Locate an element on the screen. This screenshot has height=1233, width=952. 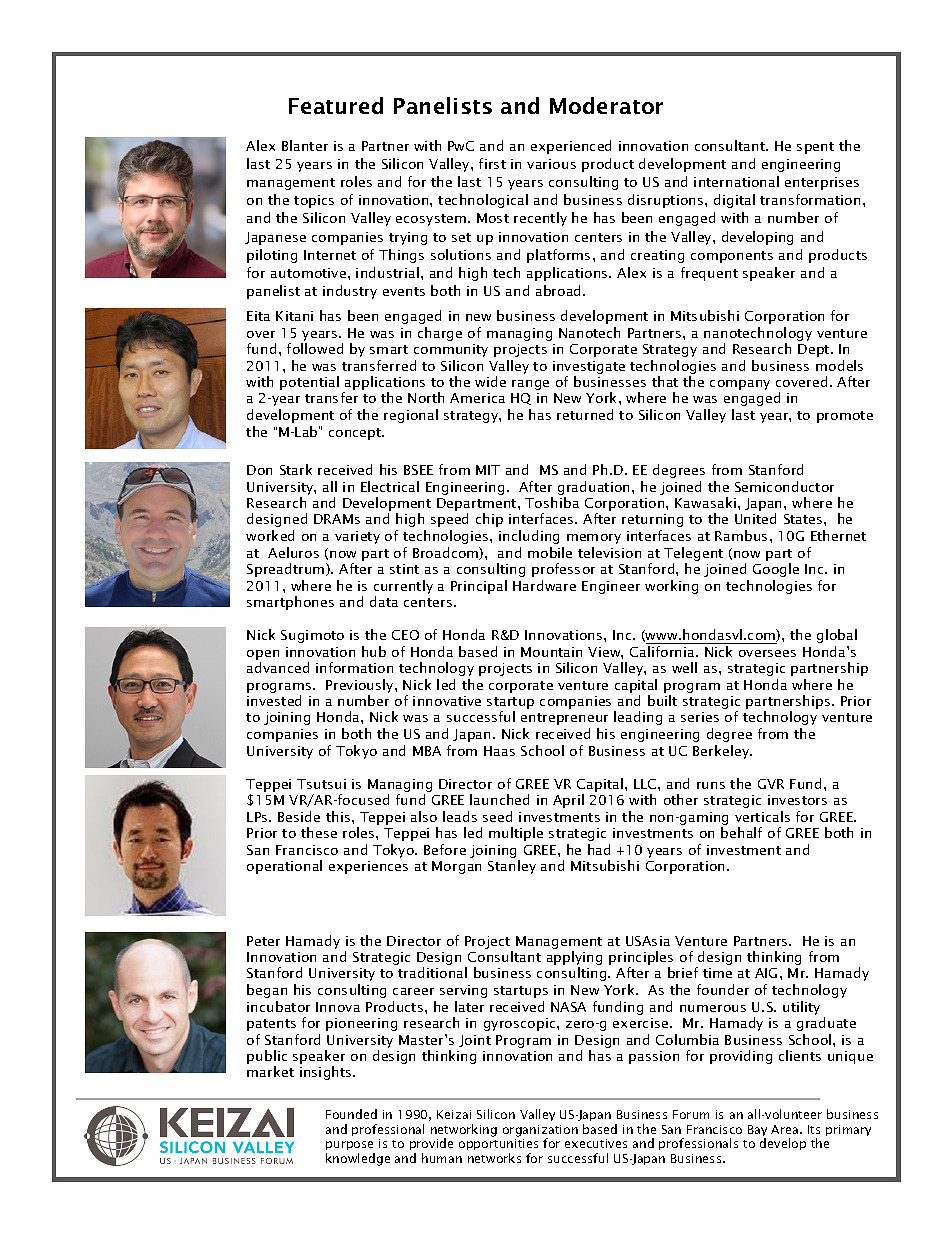
potential is located at coordinates (309, 383).
